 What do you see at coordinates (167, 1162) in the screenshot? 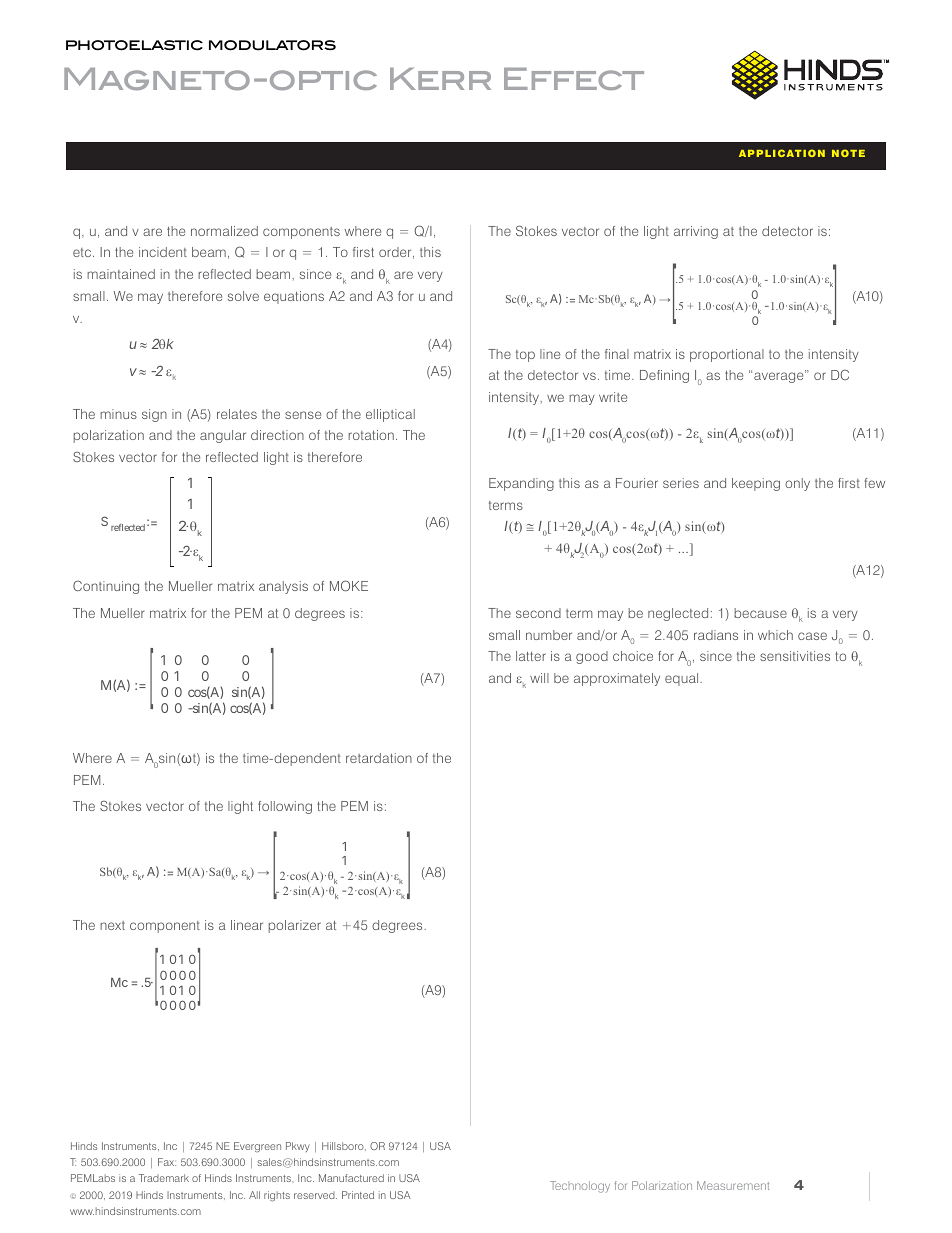
I see `Fax` at bounding box center [167, 1162].
